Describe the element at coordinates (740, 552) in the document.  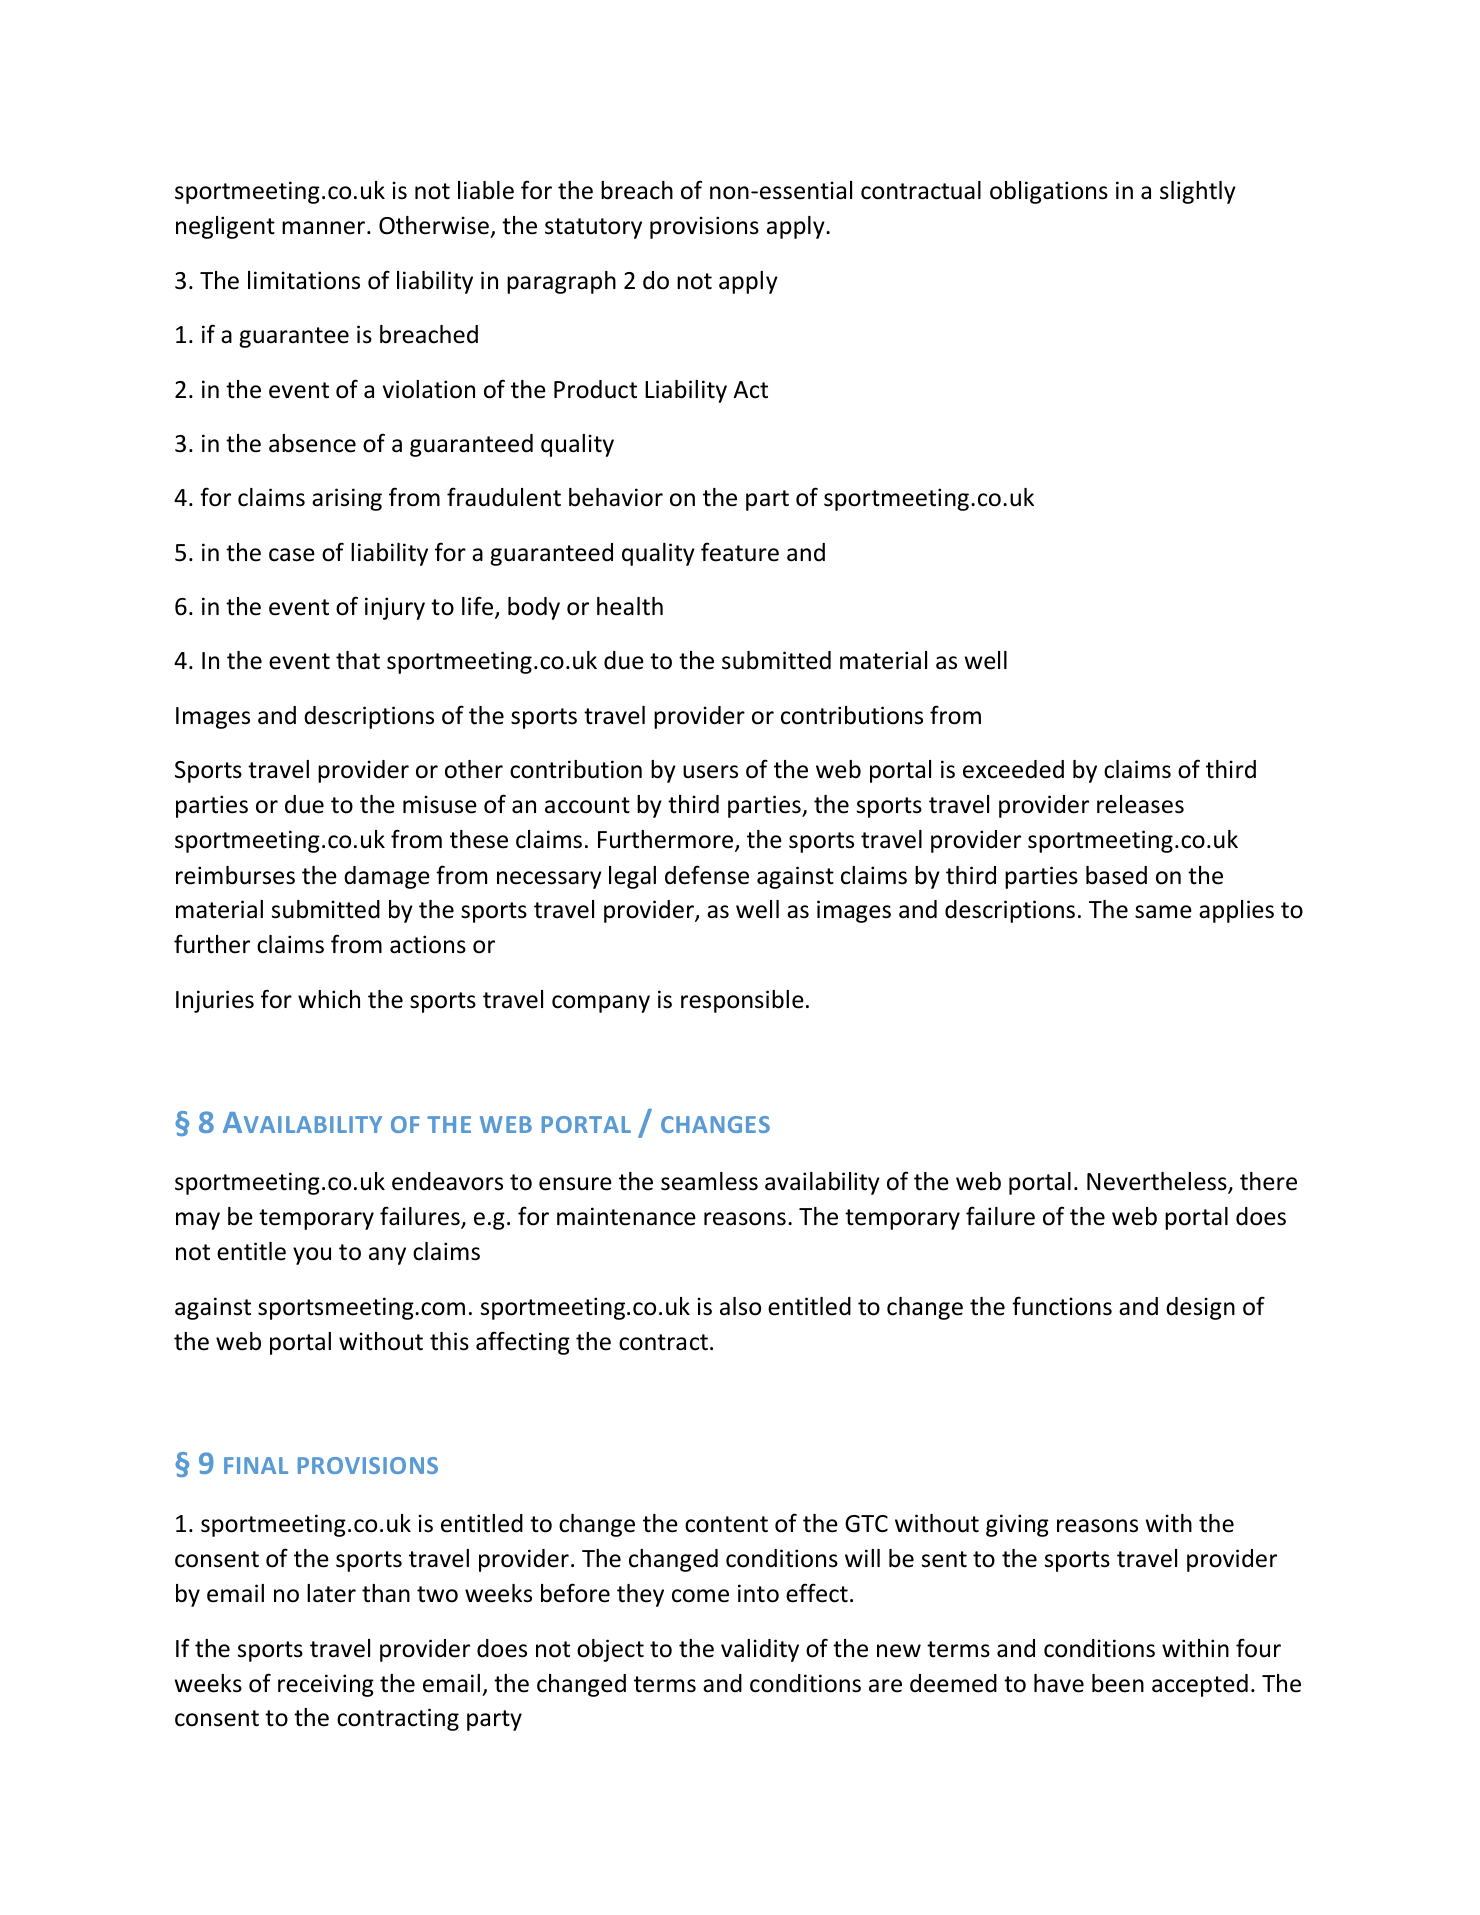
I see `feature` at that location.
